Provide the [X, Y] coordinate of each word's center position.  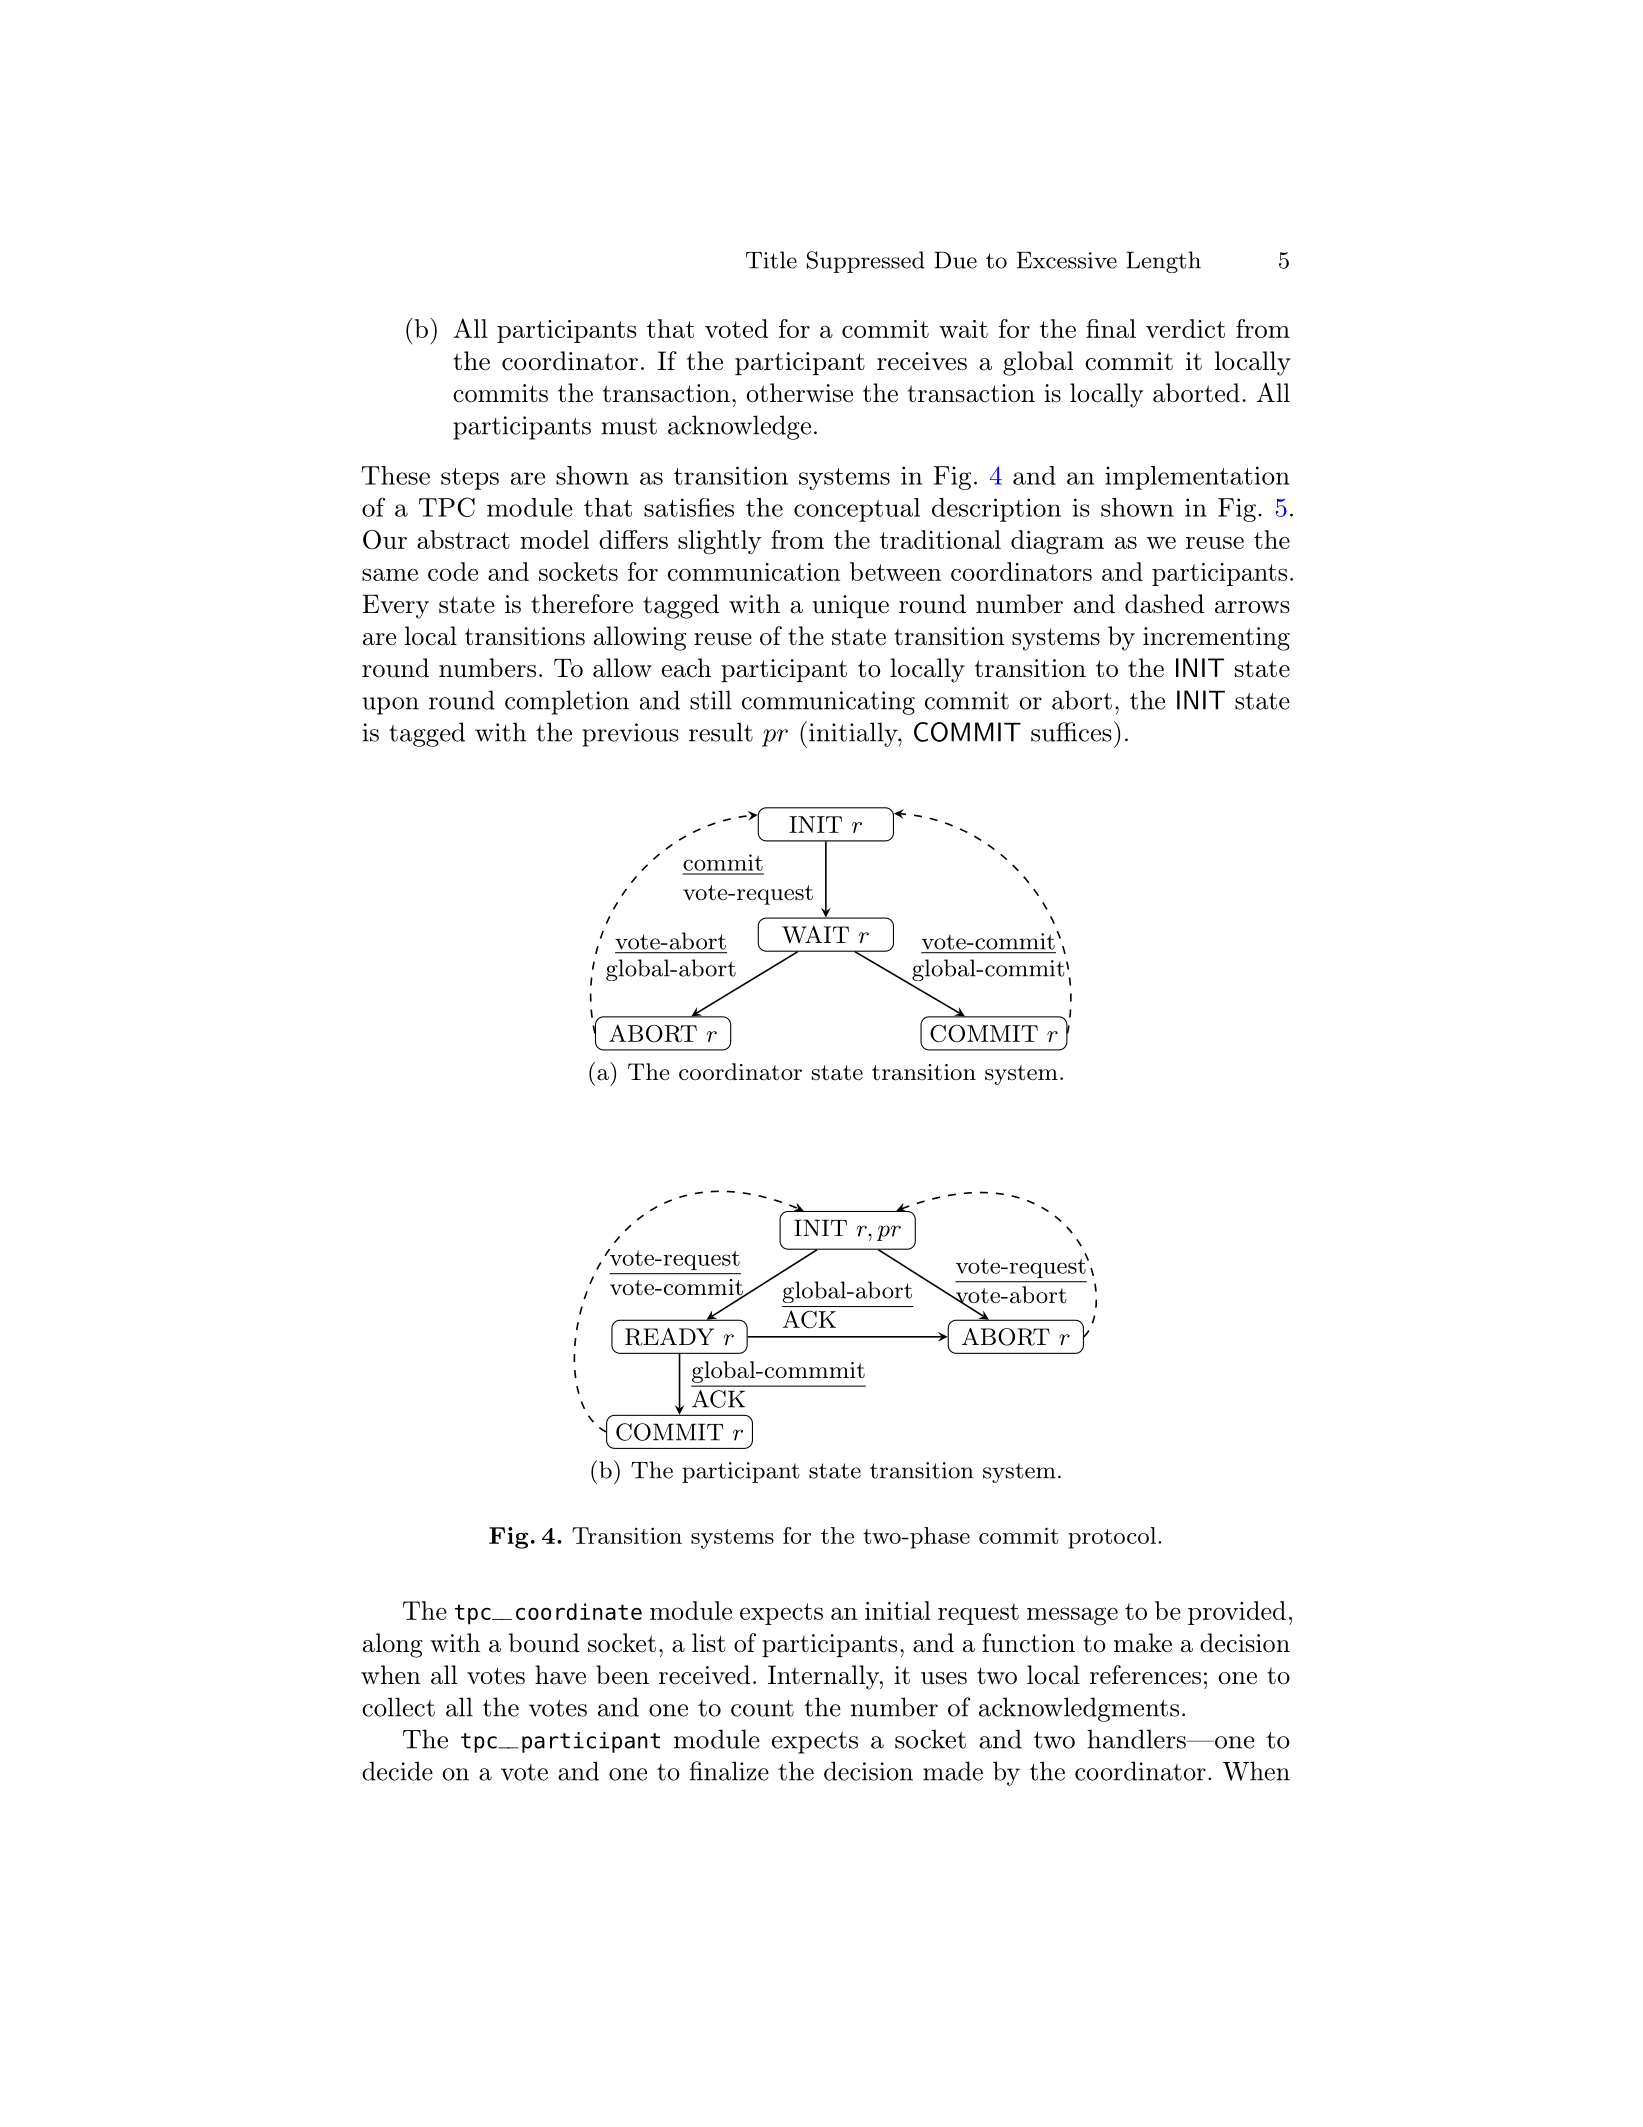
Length [1163, 262]
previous [630, 735]
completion [567, 702]
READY [669, 1337]
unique [850, 606]
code [453, 571]
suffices [1071, 732]
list [709, 1643]
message [1072, 1616]
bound [544, 1643]
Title [771, 260]
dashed [1164, 604]
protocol [1112, 1538]
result [721, 732]
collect [398, 1707]
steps [470, 479]
